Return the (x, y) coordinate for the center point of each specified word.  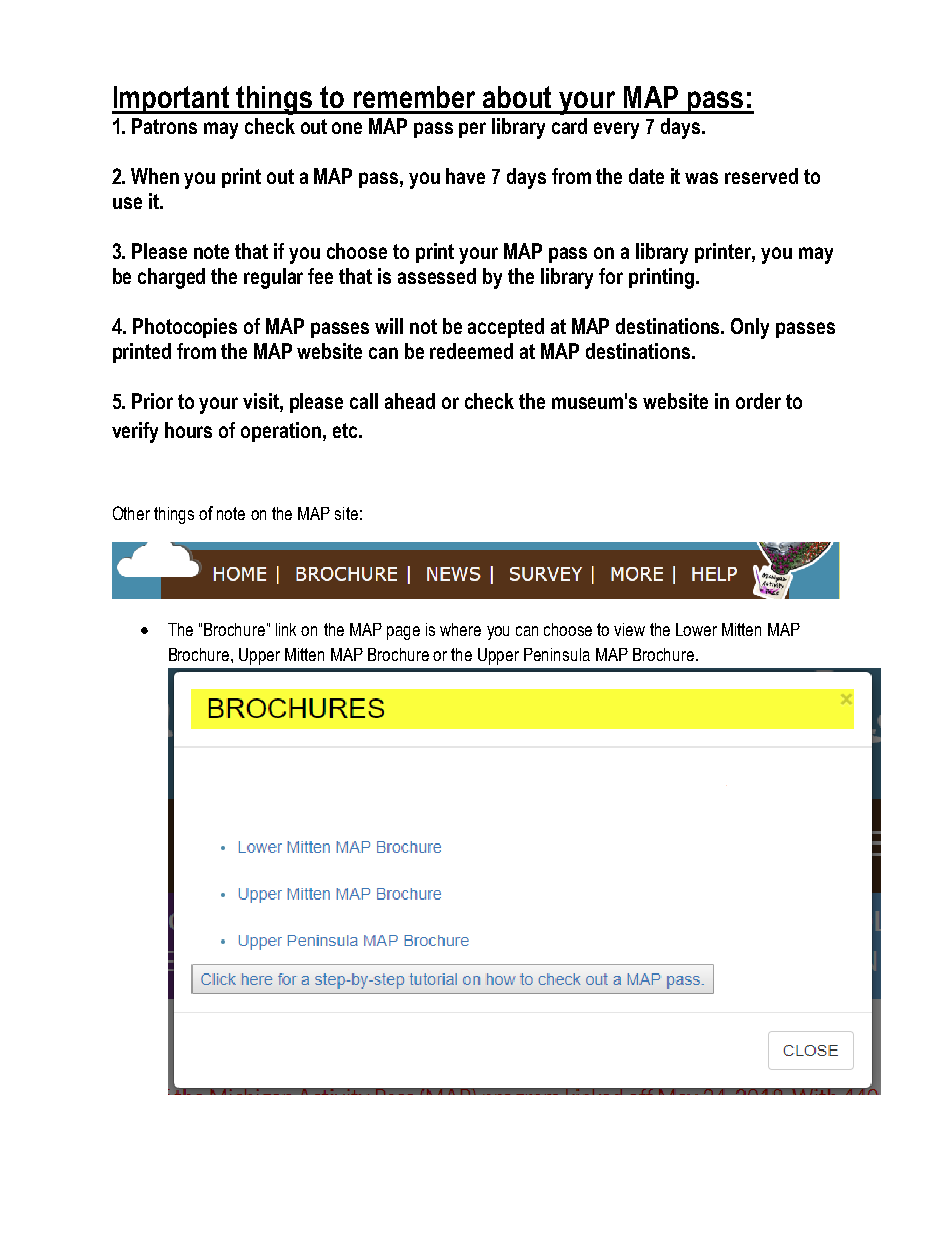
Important (172, 100)
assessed (437, 276)
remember (414, 97)
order (758, 401)
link (286, 629)
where (460, 629)
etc (346, 430)
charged (171, 278)
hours (188, 430)
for (611, 276)
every (616, 130)
